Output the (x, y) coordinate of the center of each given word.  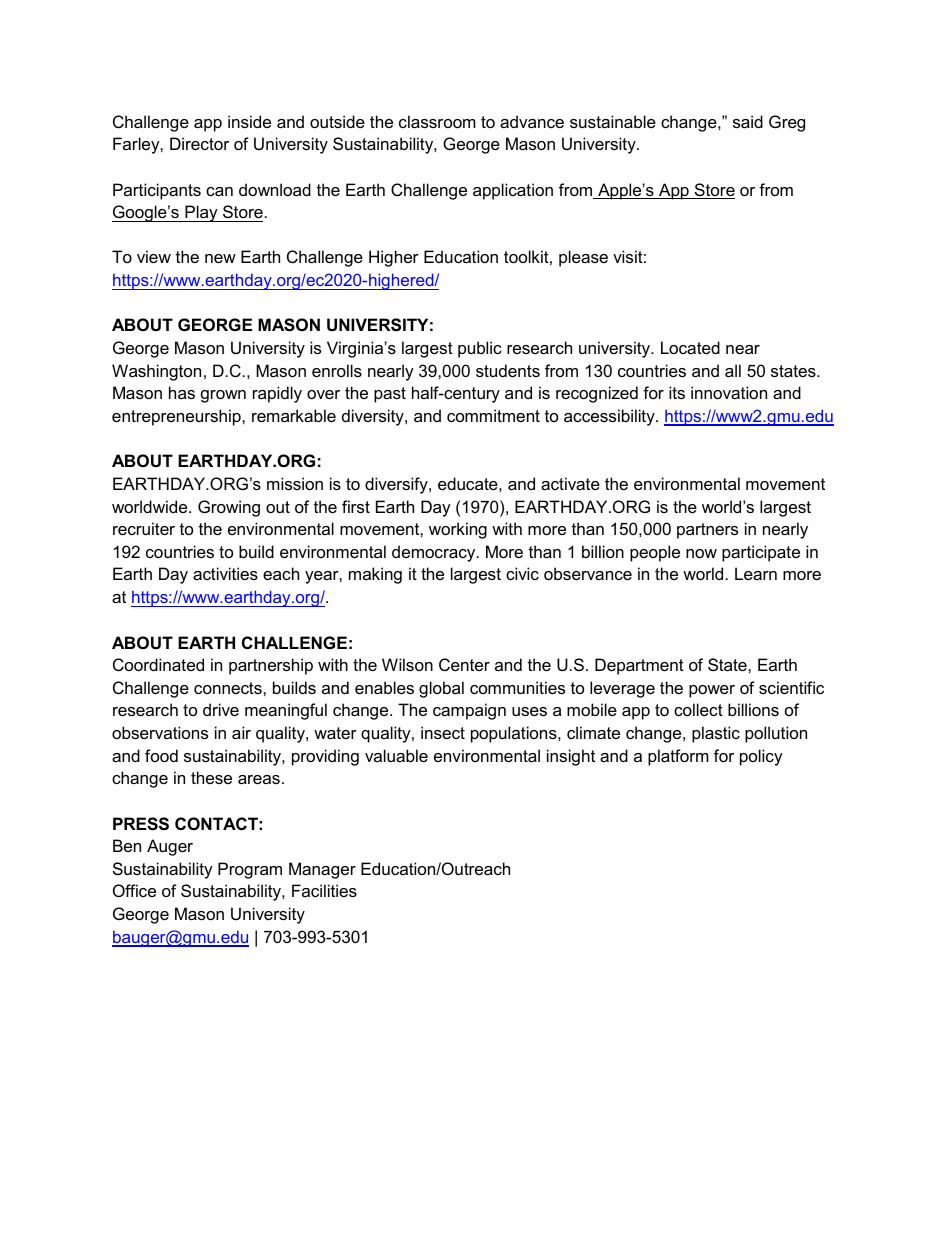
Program (250, 870)
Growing (229, 508)
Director (199, 143)
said (748, 121)
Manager (322, 870)
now (701, 553)
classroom (437, 121)
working (458, 530)
